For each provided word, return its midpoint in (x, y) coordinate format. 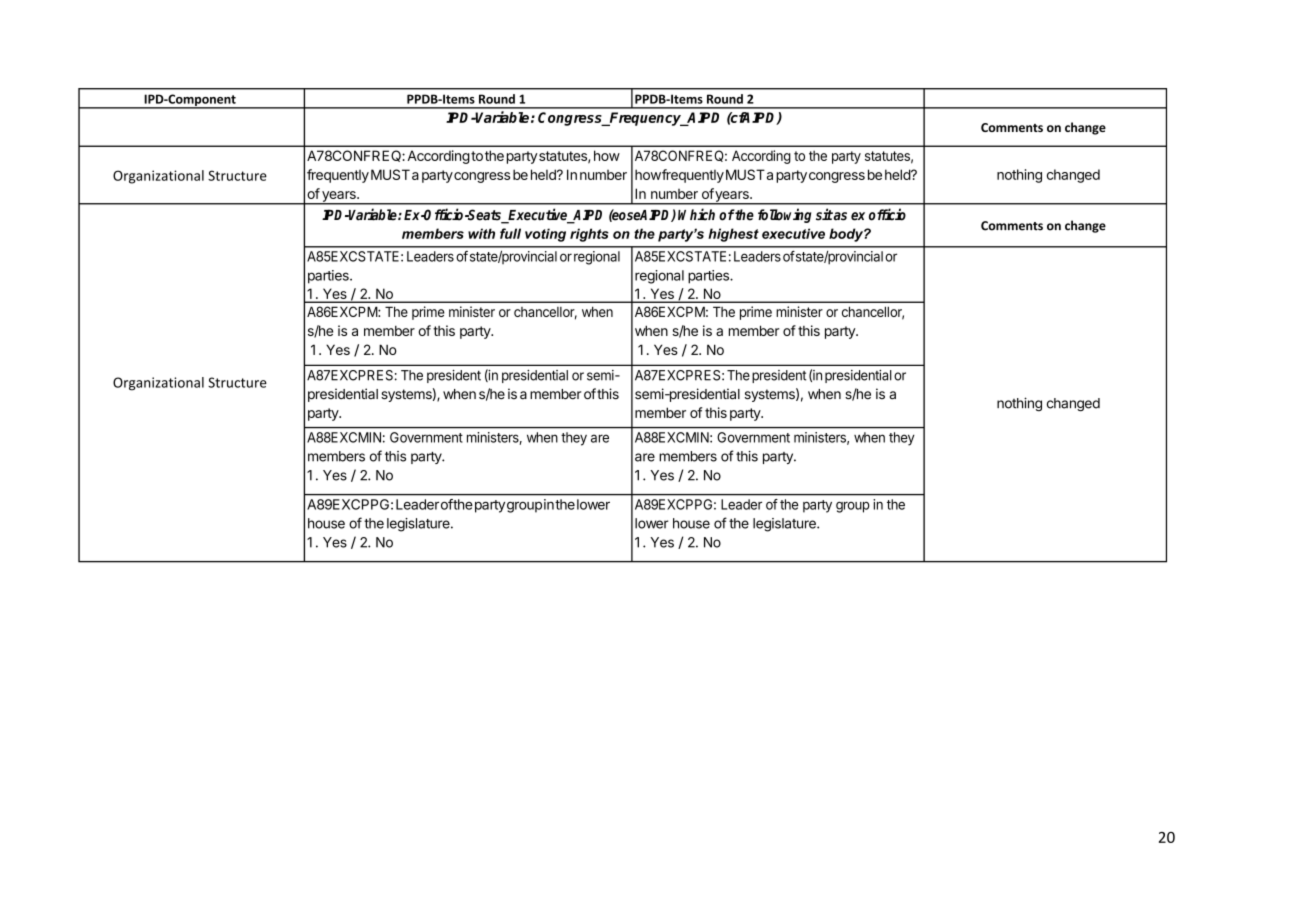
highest (733, 235)
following (784, 215)
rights (589, 235)
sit (824, 214)
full (510, 233)
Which (696, 214)
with (481, 233)
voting (545, 235)
